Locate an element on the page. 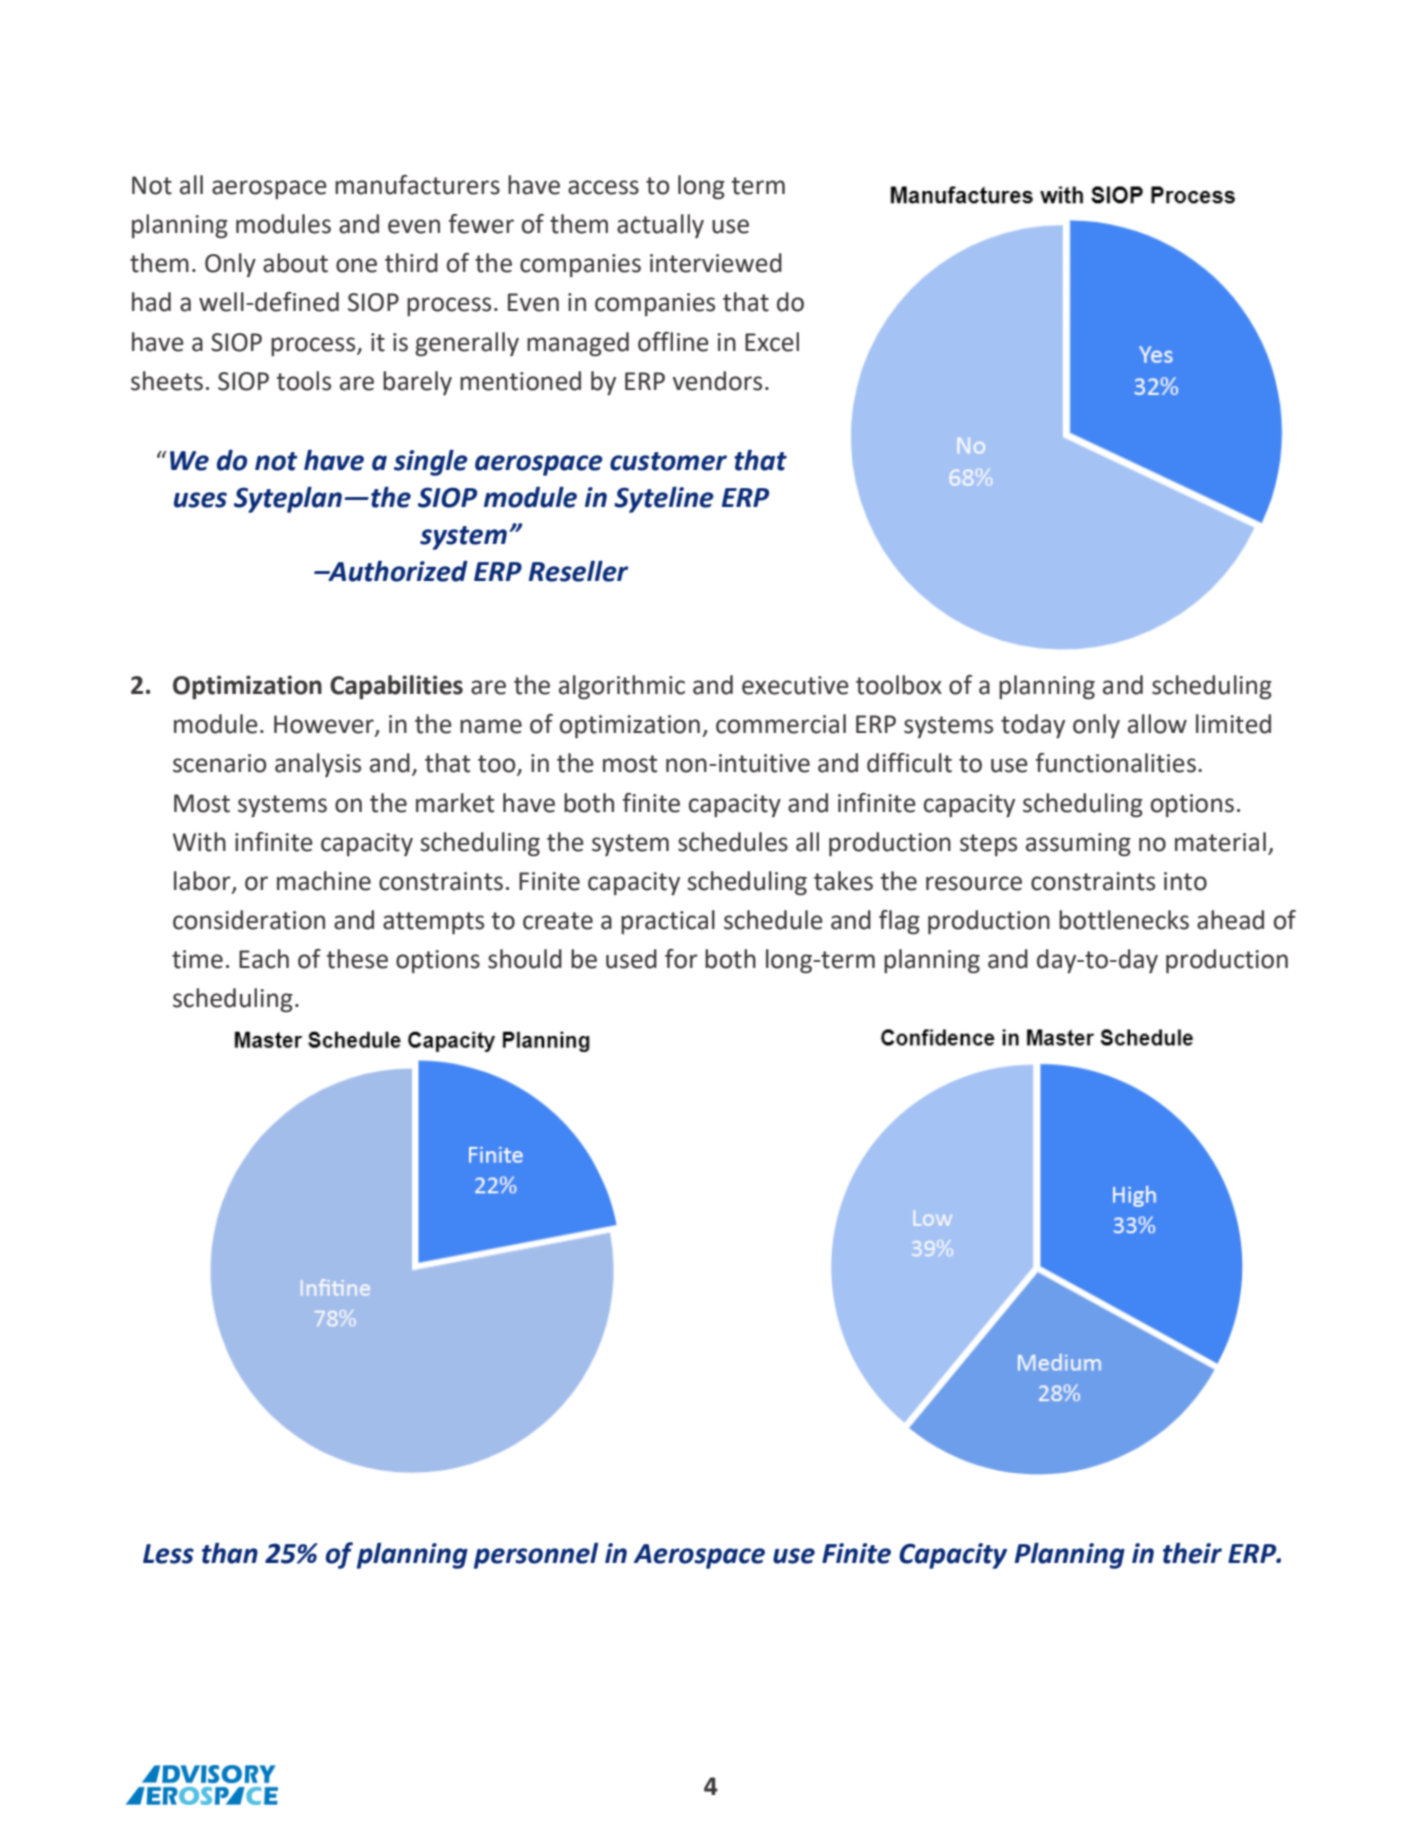  about is located at coordinates (295, 263).
